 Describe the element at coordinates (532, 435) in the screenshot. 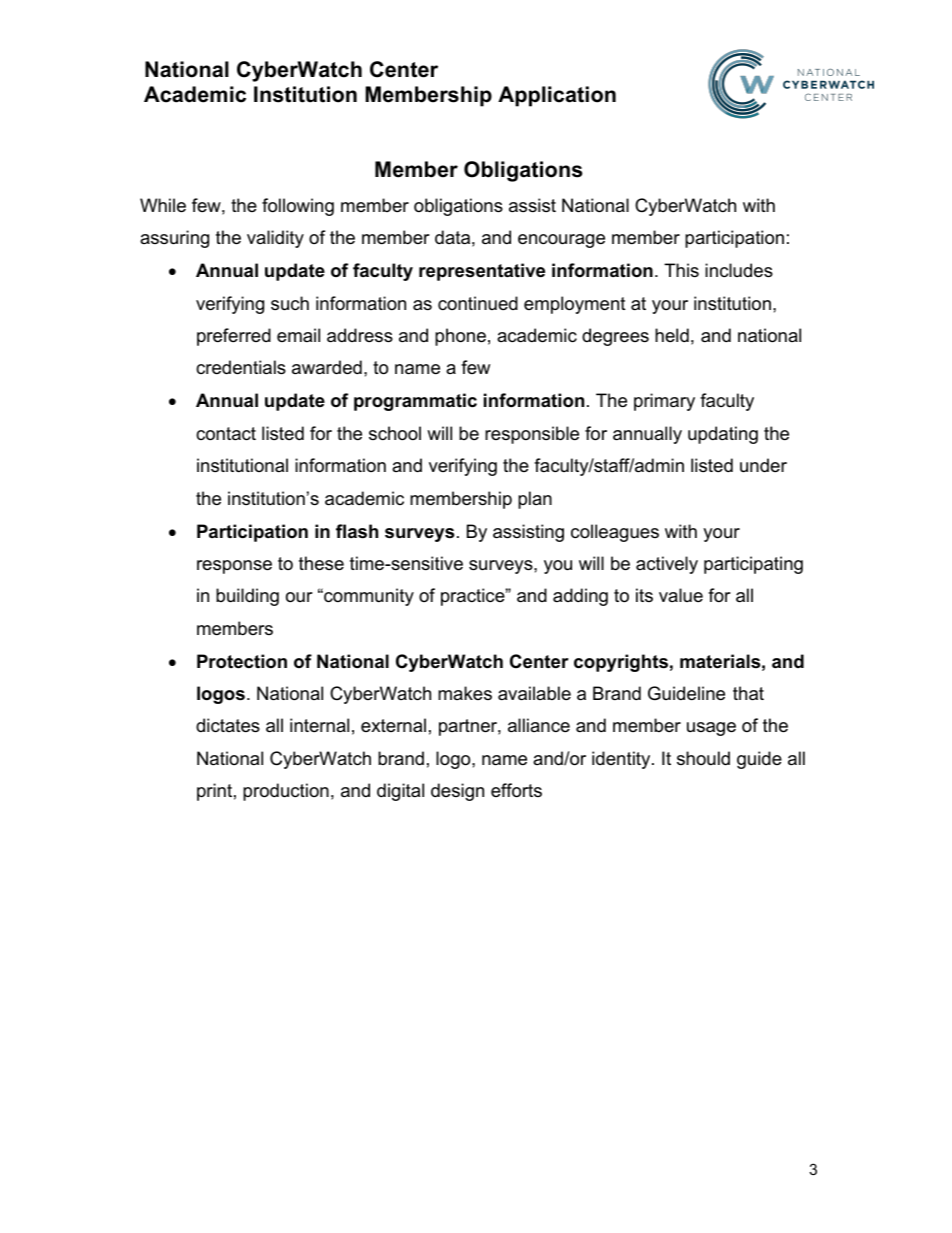

I see `responsible` at that location.
